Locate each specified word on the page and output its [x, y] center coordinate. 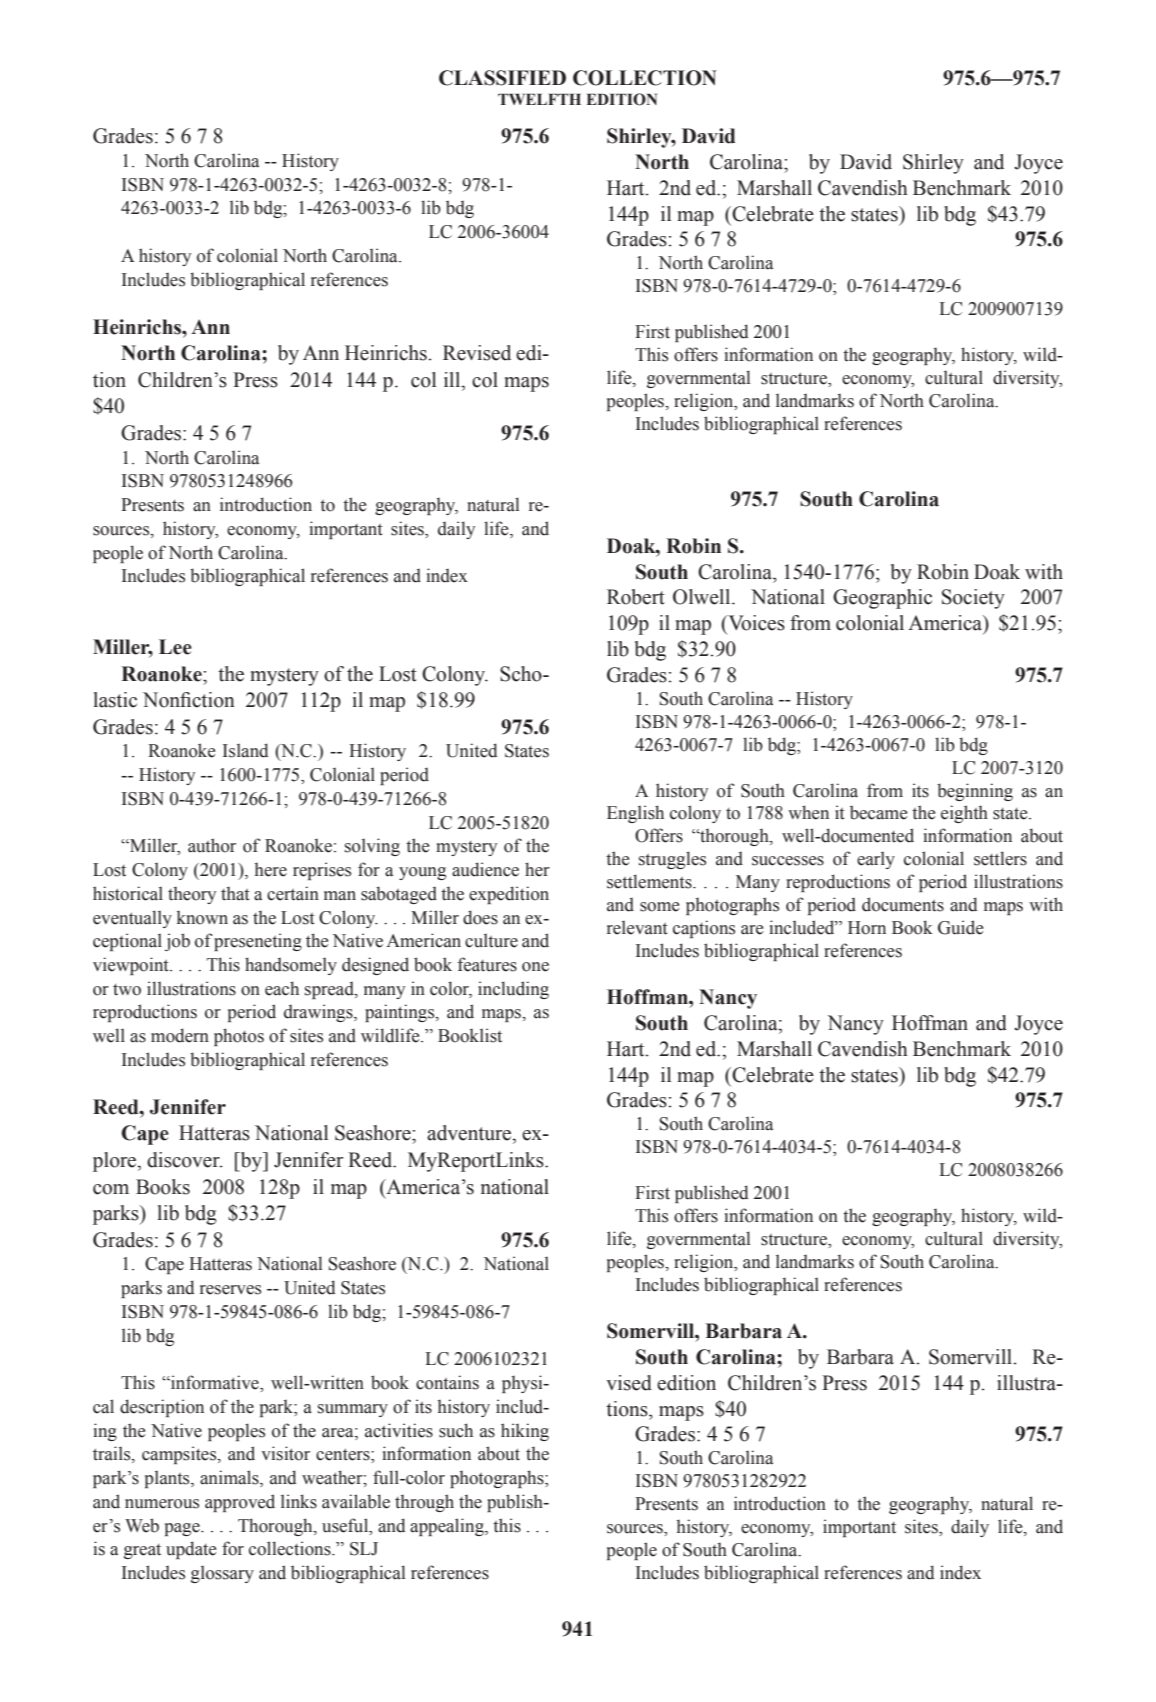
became [878, 812]
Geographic [882, 599]
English [635, 814]
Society [973, 599]
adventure [470, 1133]
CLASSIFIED [502, 78]
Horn [867, 928]
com [111, 1189]
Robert [636, 597]
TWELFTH [539, 99]
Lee [175, 647]
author [212, 845]
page [183, 1529]
